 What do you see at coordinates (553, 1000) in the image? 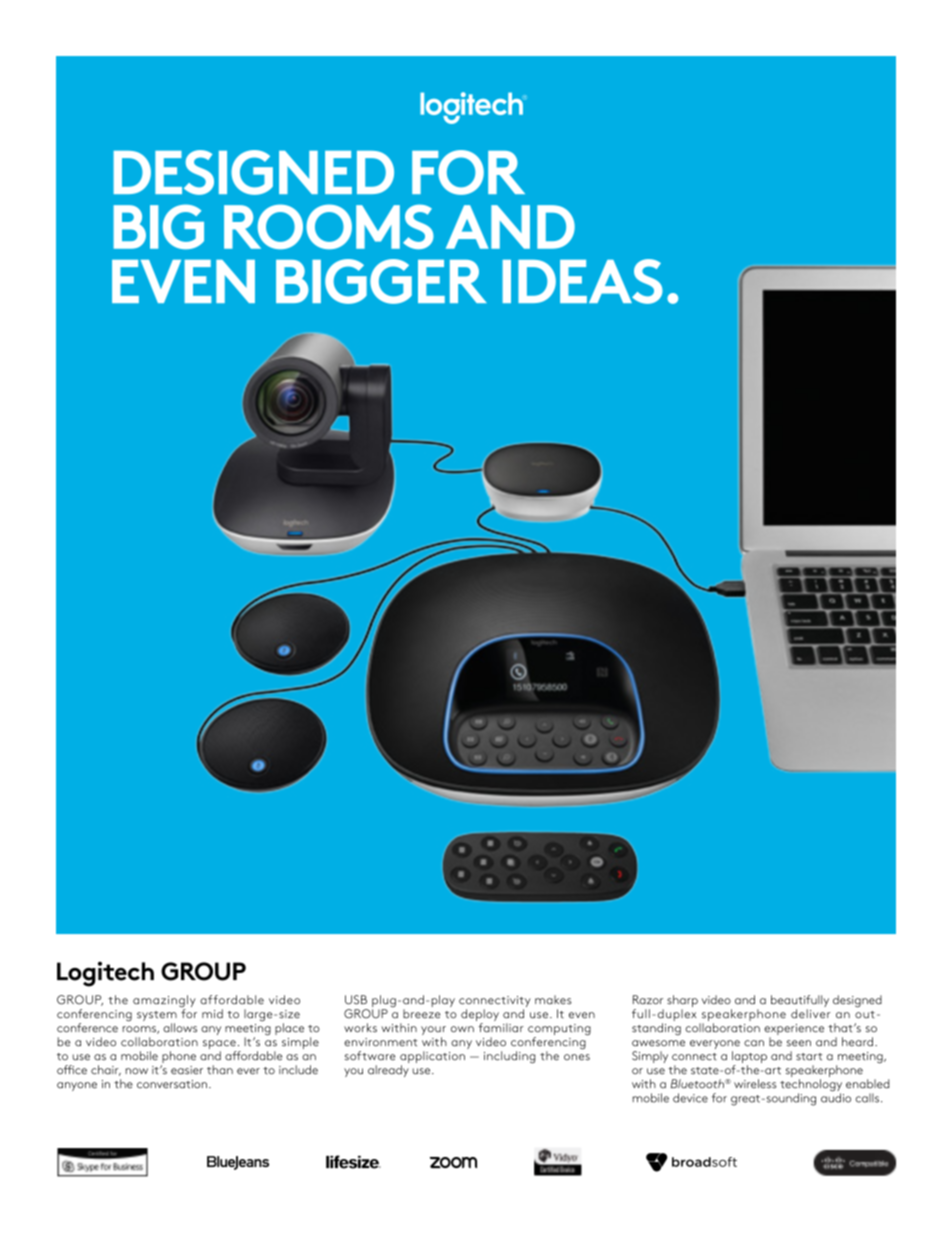
I see `makes` at bounding box center [553, 1000].
